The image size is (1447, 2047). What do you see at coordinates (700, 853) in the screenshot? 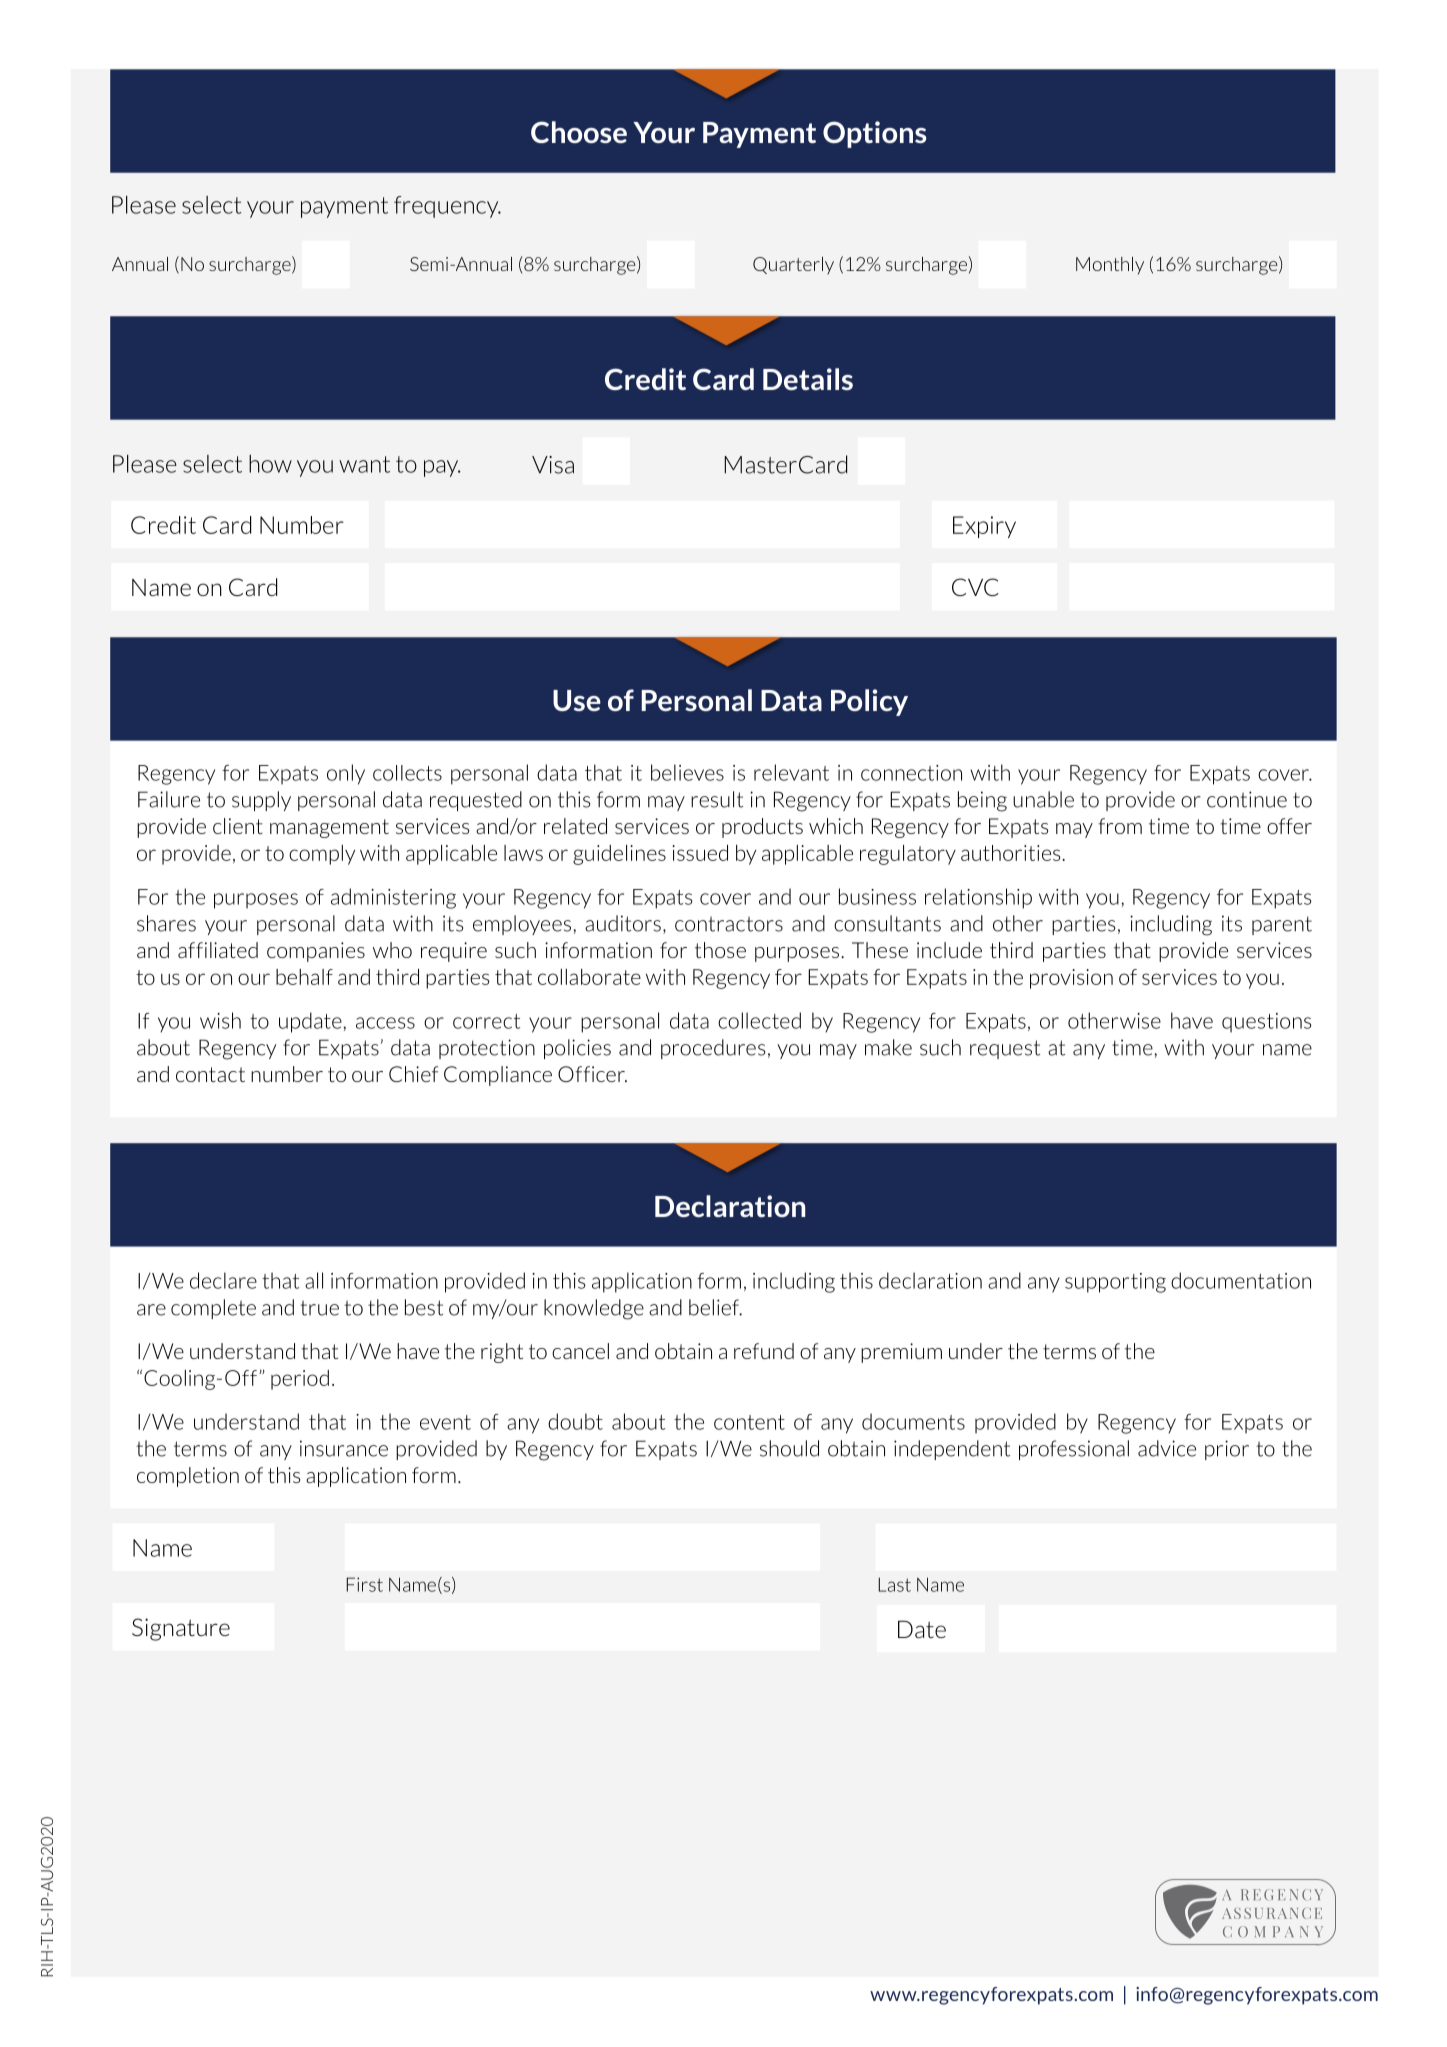
I see `issued` at bounding box center [700, 853].
